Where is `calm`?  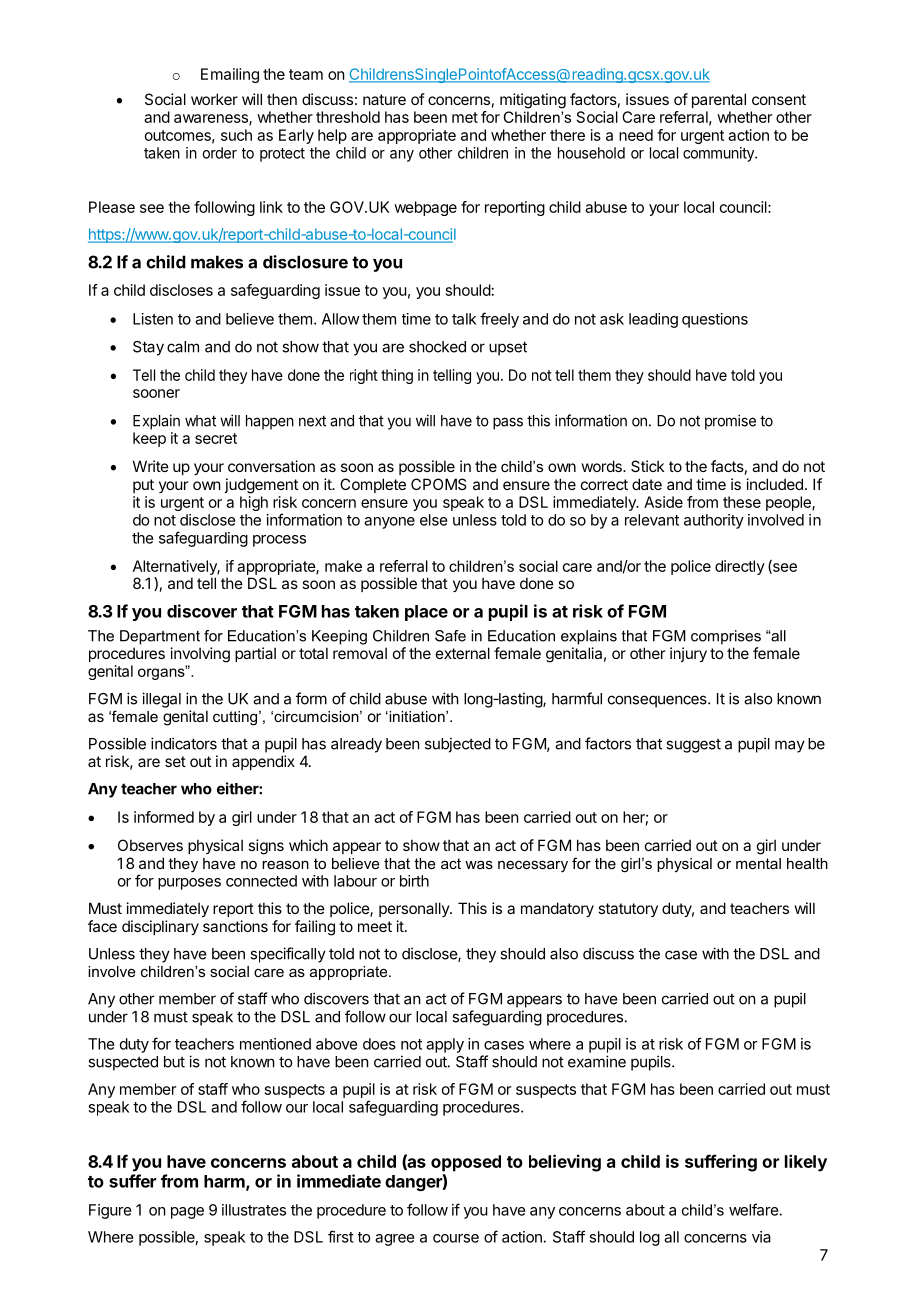
calm is located at coordinates (183, 347).
